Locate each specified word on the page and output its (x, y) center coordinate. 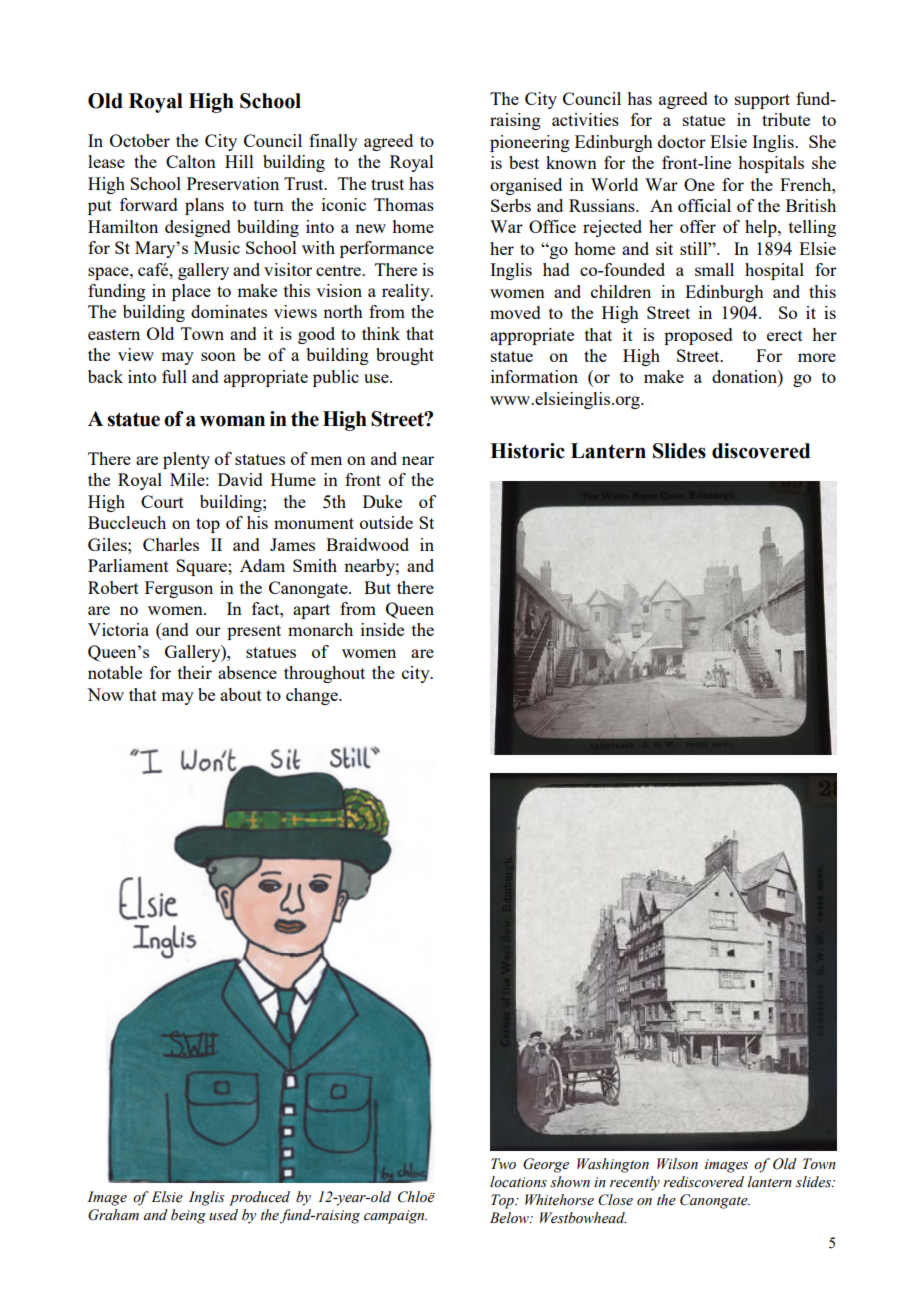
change (313, 696)
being (188, 1216)
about (241, 694)
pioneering (530, 143)
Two (503, 1164)
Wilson (677, 1164)
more (817, 357)
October (140, 140)
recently (635, 1183)
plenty (186, 460)
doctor (682, 141)
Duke (382, 501)
